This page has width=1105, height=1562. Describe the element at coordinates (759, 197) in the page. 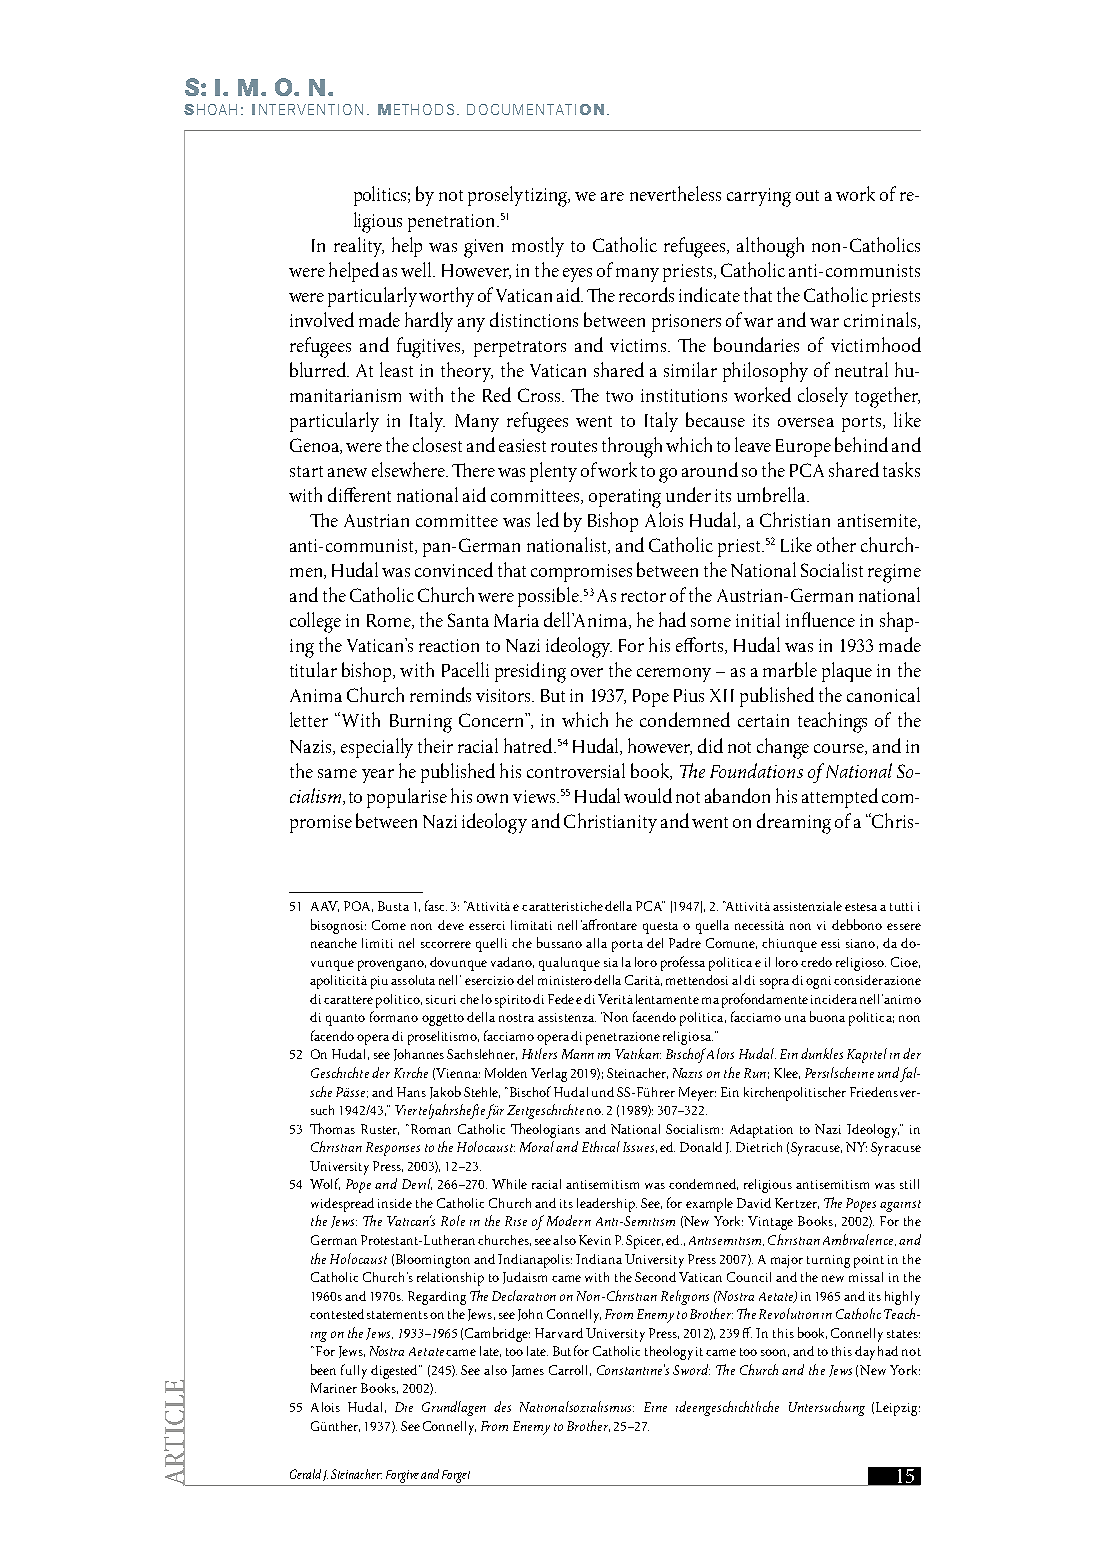

I see `carrying` at that location.
